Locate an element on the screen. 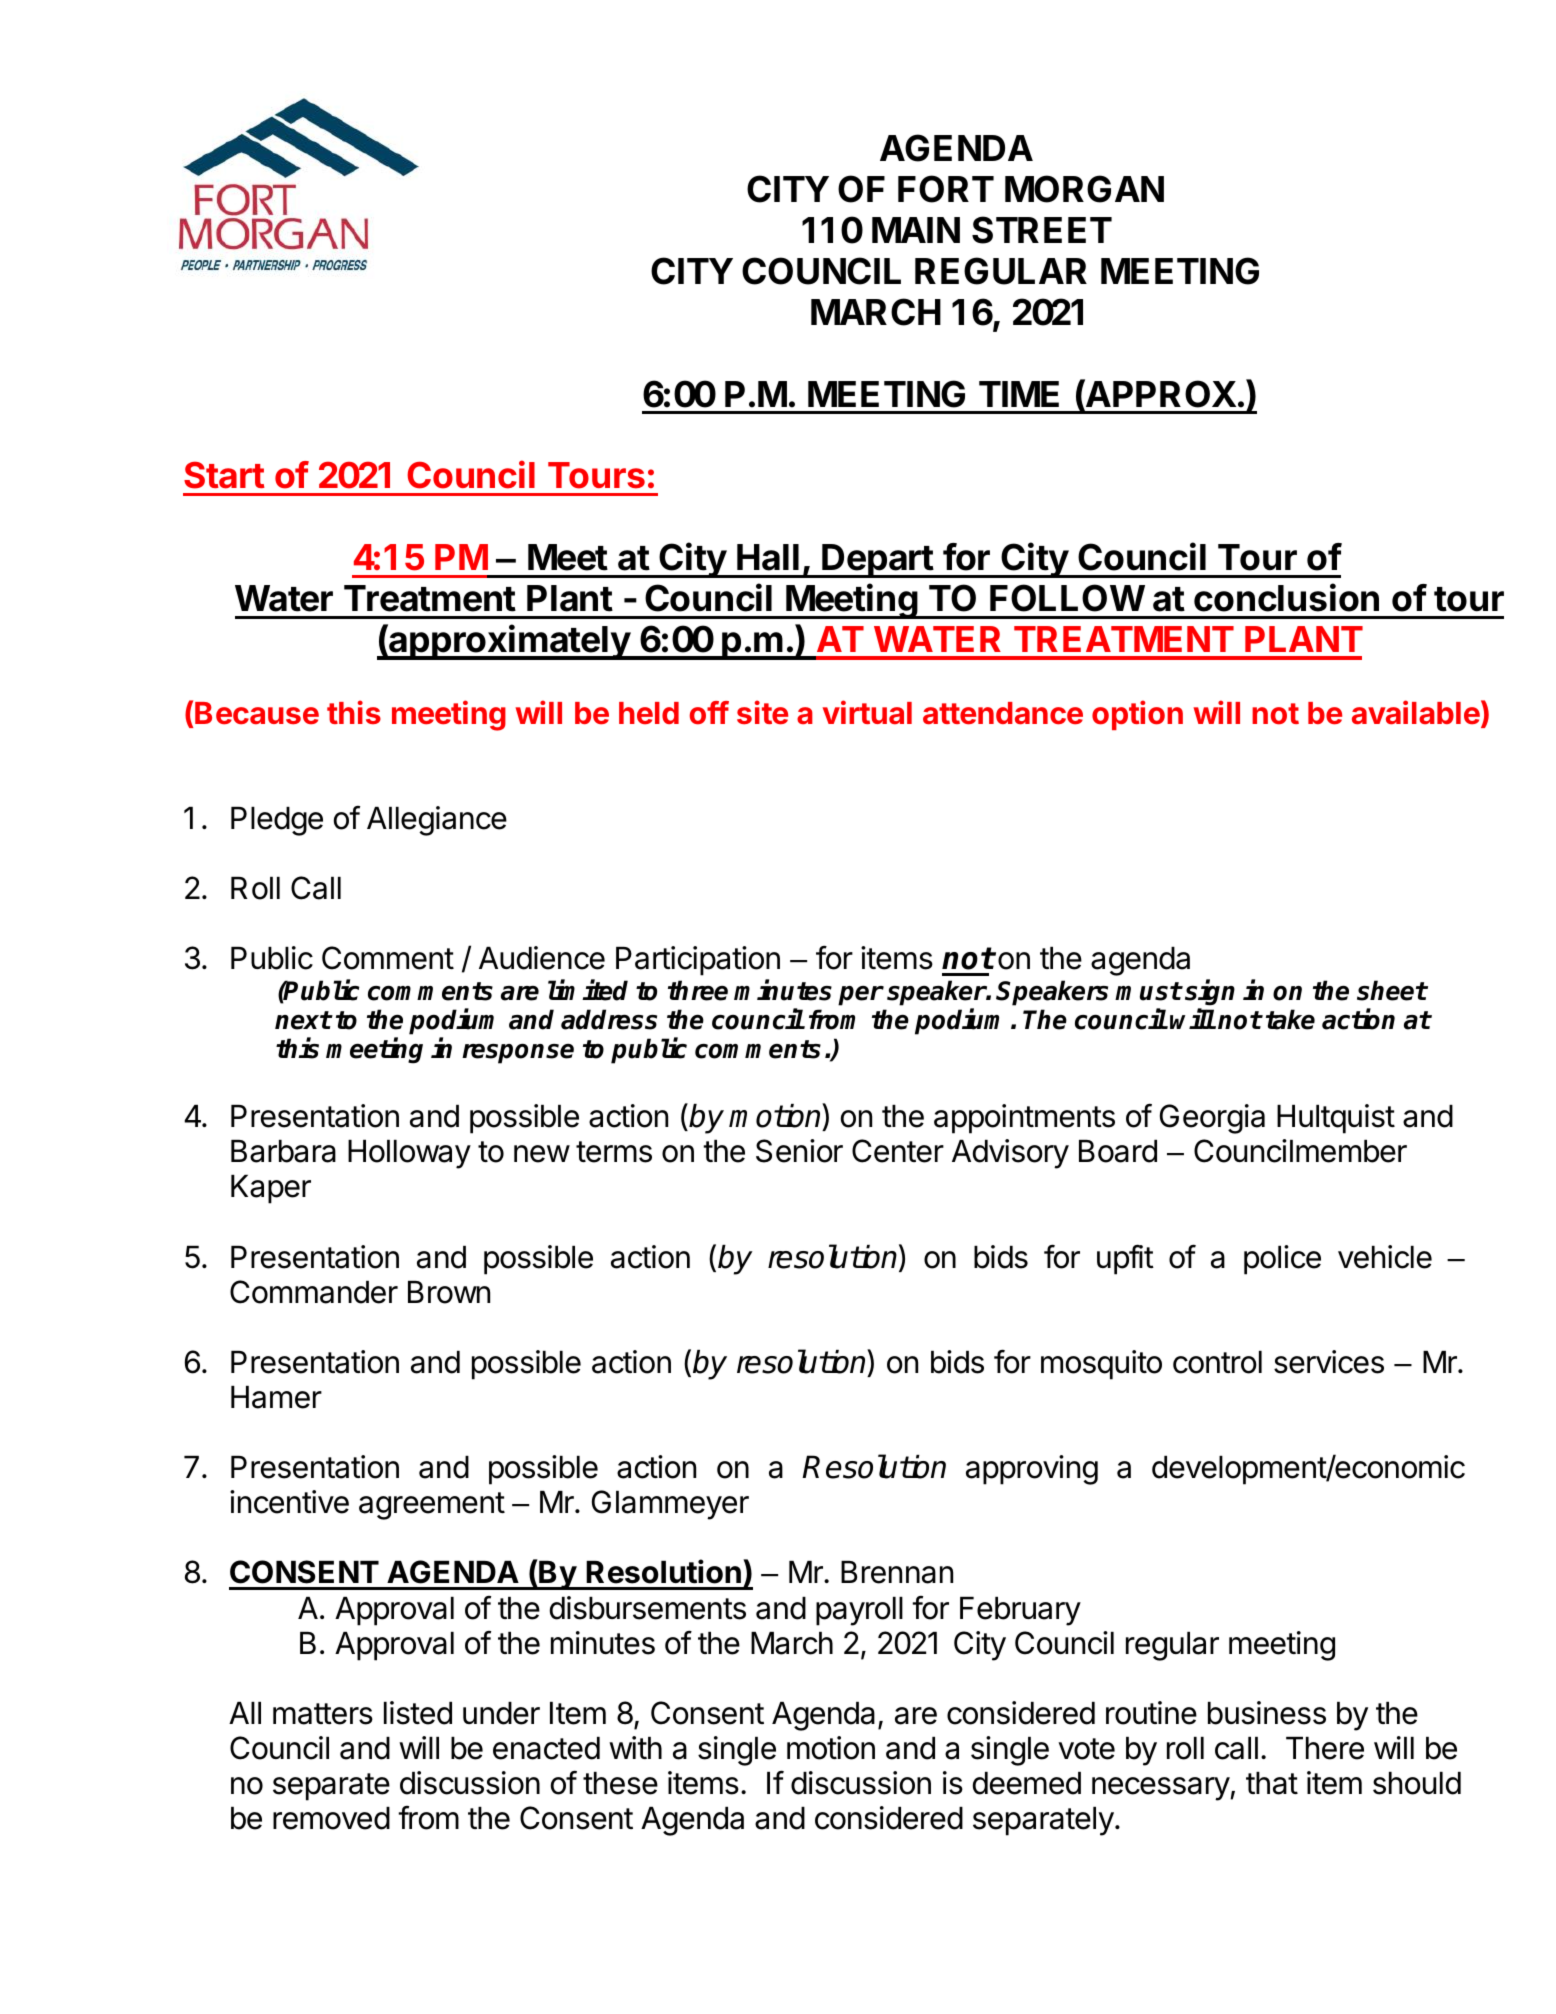  police is located at coordinates (1282, 1260).
